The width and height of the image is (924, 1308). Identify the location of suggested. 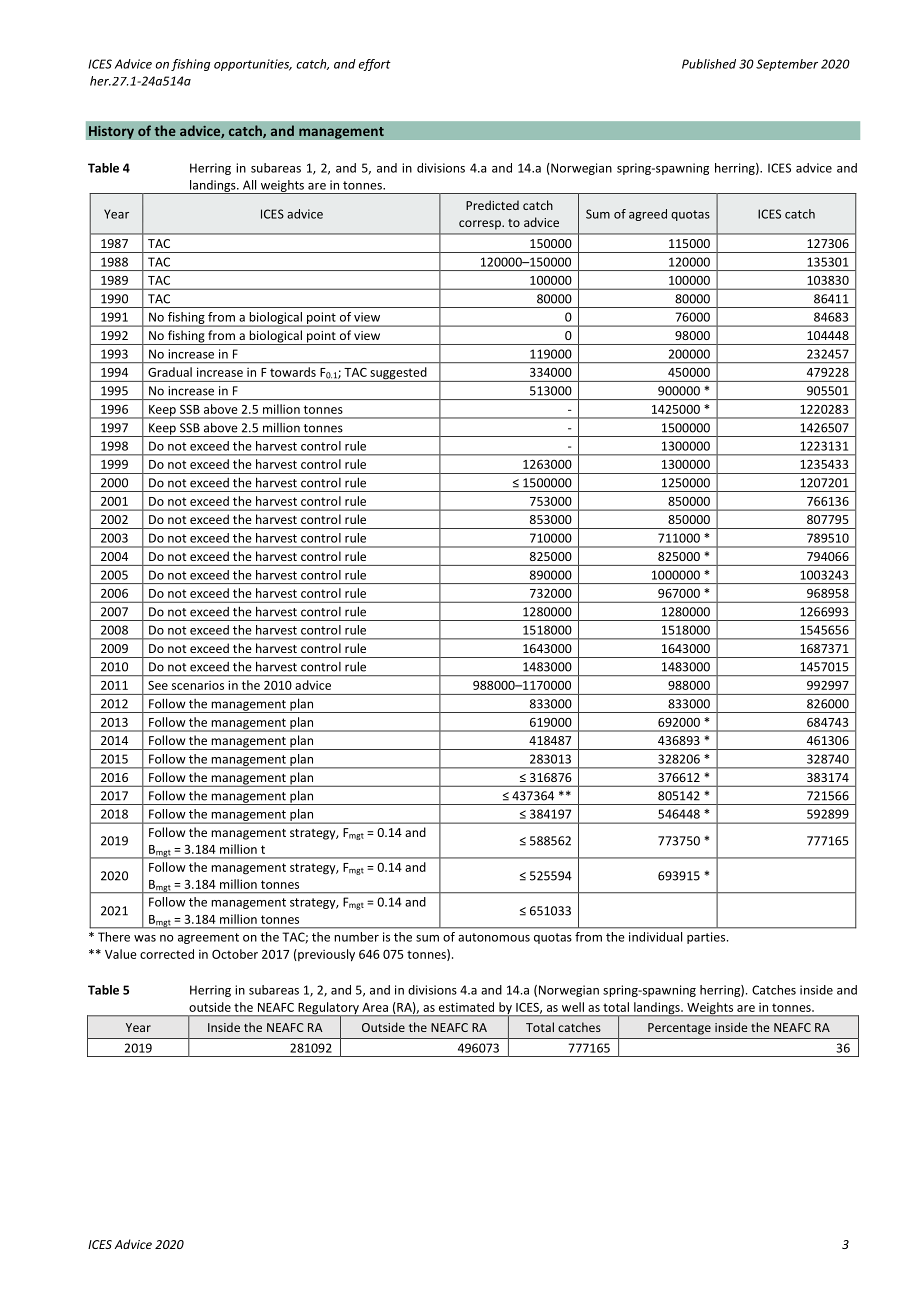
(398, 374).
